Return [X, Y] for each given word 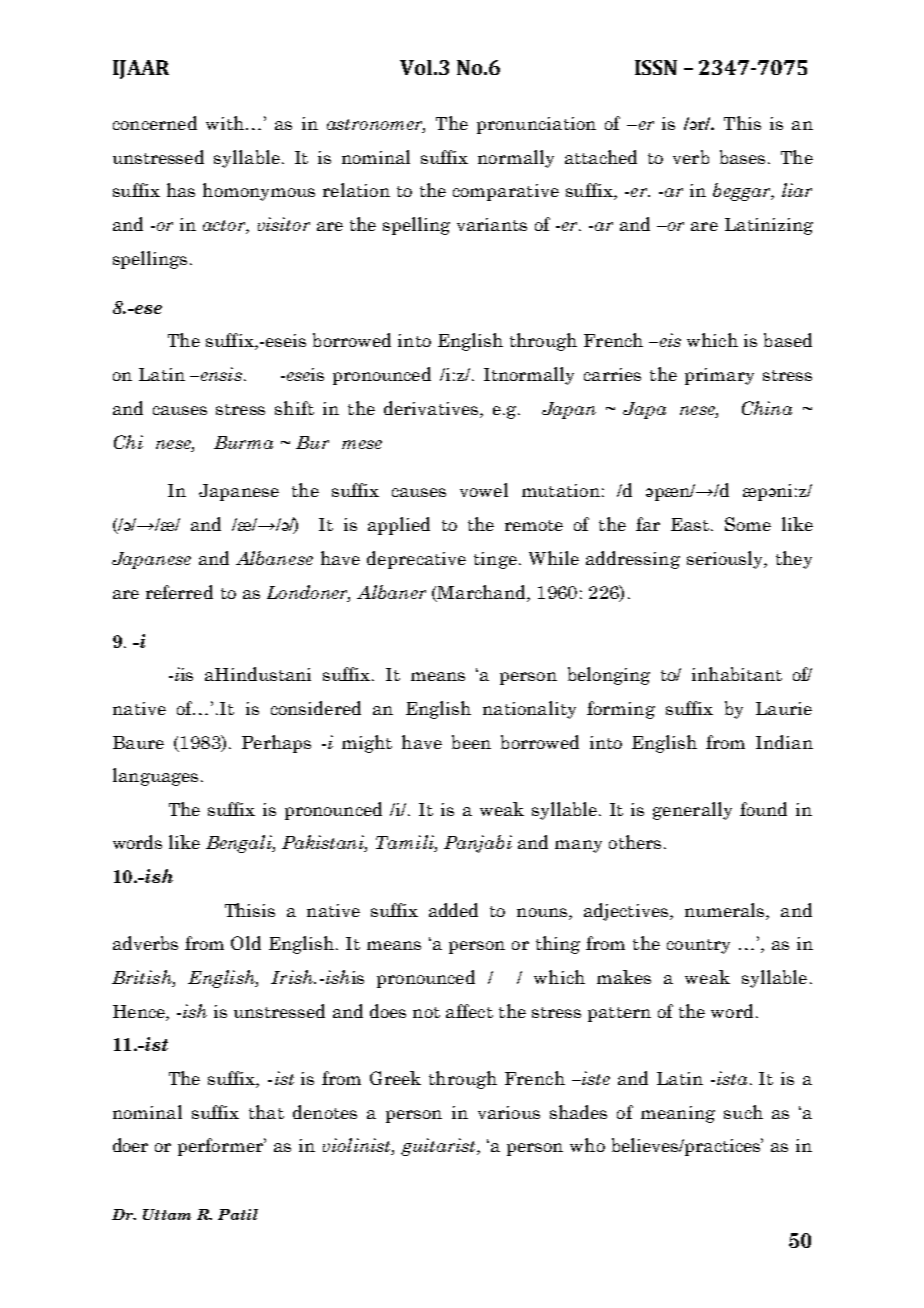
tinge [495, 560]
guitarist [439, 1147]
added [453, 910]
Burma [243, 442]
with [226, 123]
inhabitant [737, 674]
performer [222, 1147]
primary [719, 376]
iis [184, 674]
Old [246, 943]
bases [742, 157]
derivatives [432, 408]
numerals [726, 910]
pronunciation [536, 125]
